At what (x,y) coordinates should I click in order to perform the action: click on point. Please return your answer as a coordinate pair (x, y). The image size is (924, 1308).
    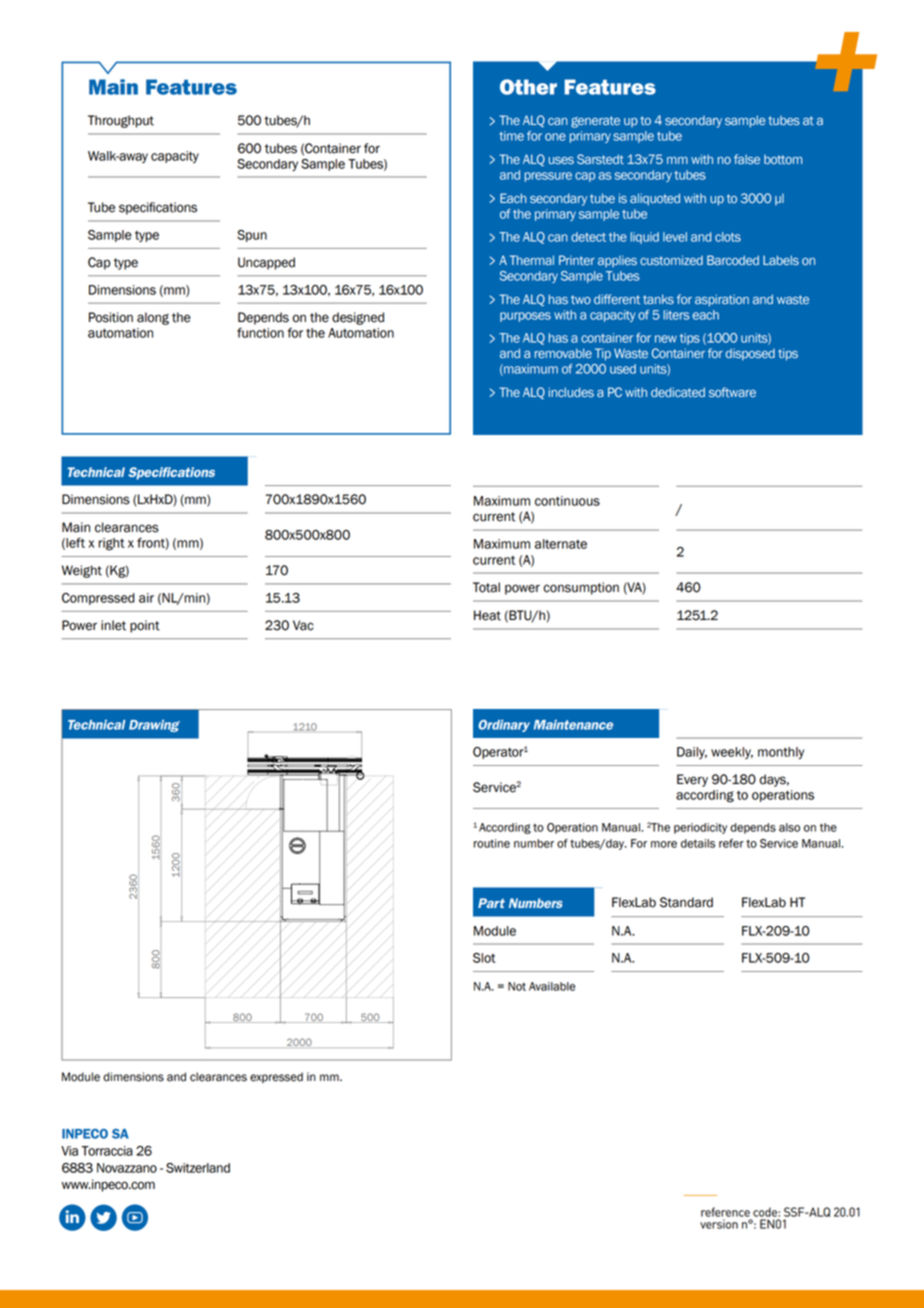
    Looking at the image, I should click on (145, 626).
